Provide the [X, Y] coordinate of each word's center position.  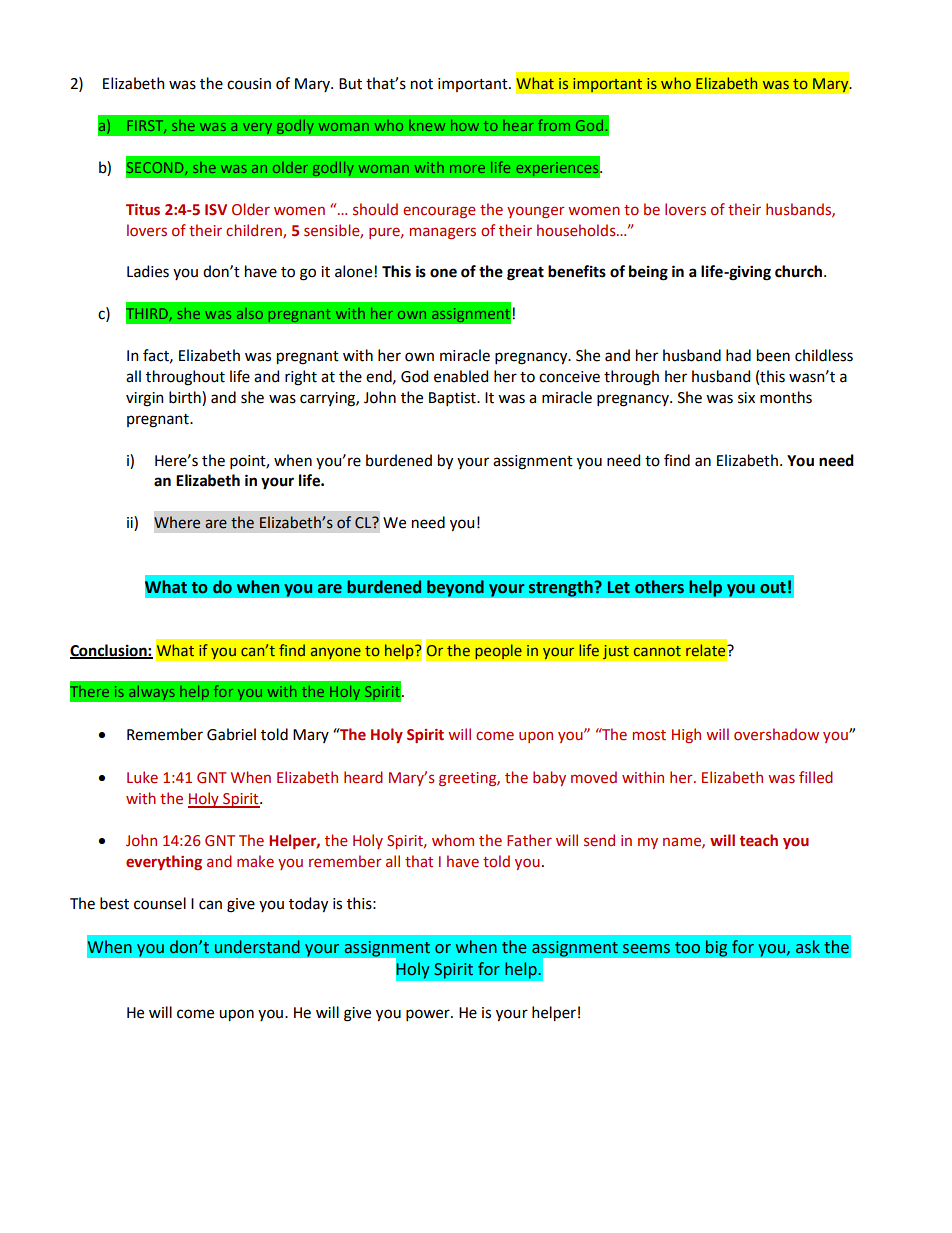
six [746, 398]
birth [186, 398]
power [429, 1015]
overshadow [776, 734]
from [554, 125]
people [498, 652]
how [465, 125]
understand [257, 947]
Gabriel [231, 734]
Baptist [453, 399]
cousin [249, 84]
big [716, 948]
